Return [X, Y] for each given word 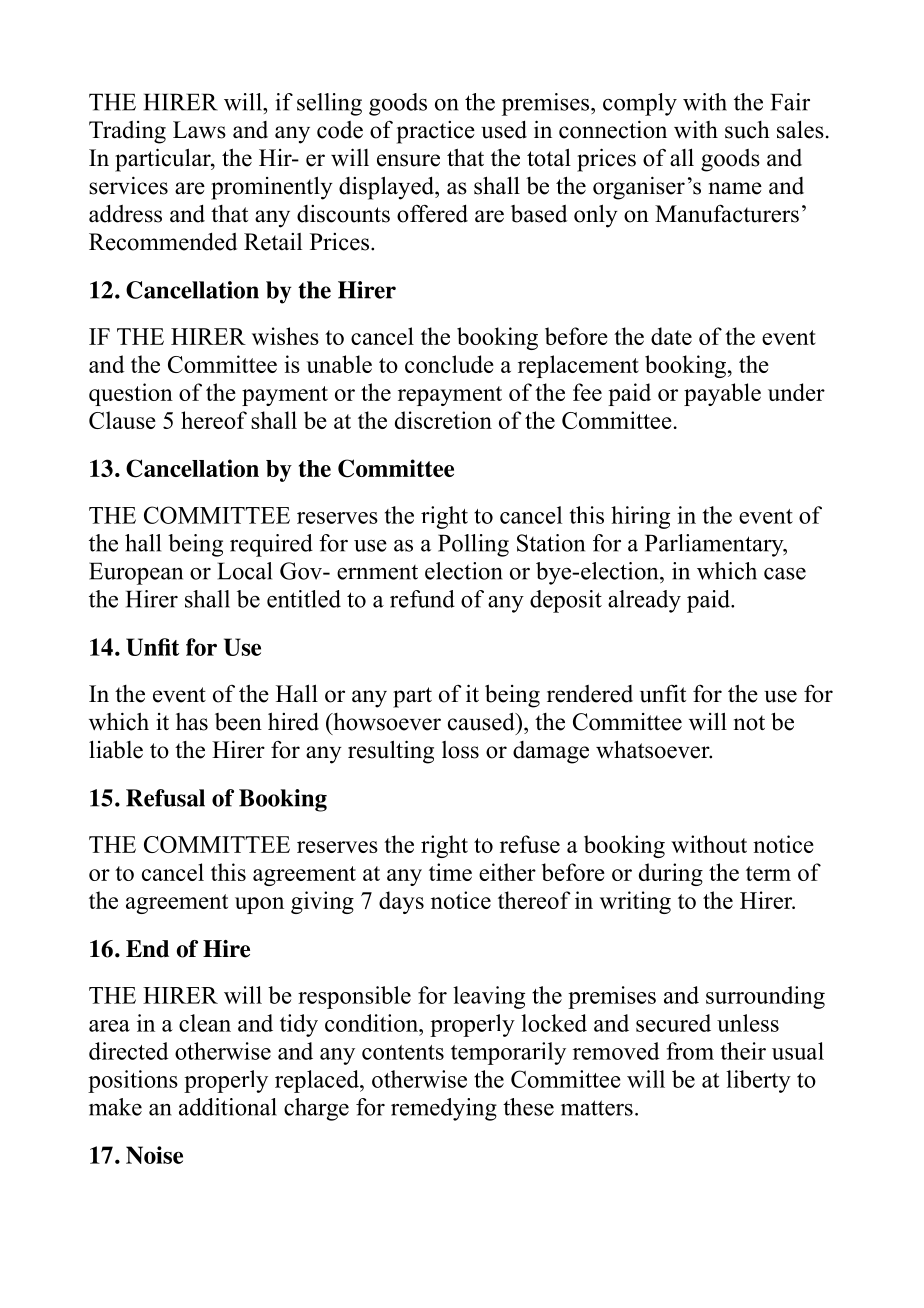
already [644, 601]
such [747, 130]
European [136, 573]
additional [228, 1107]
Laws [199, 130]
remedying [444, 1109]
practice [436, 132]
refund [422, 599]
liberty [758, 1081]
